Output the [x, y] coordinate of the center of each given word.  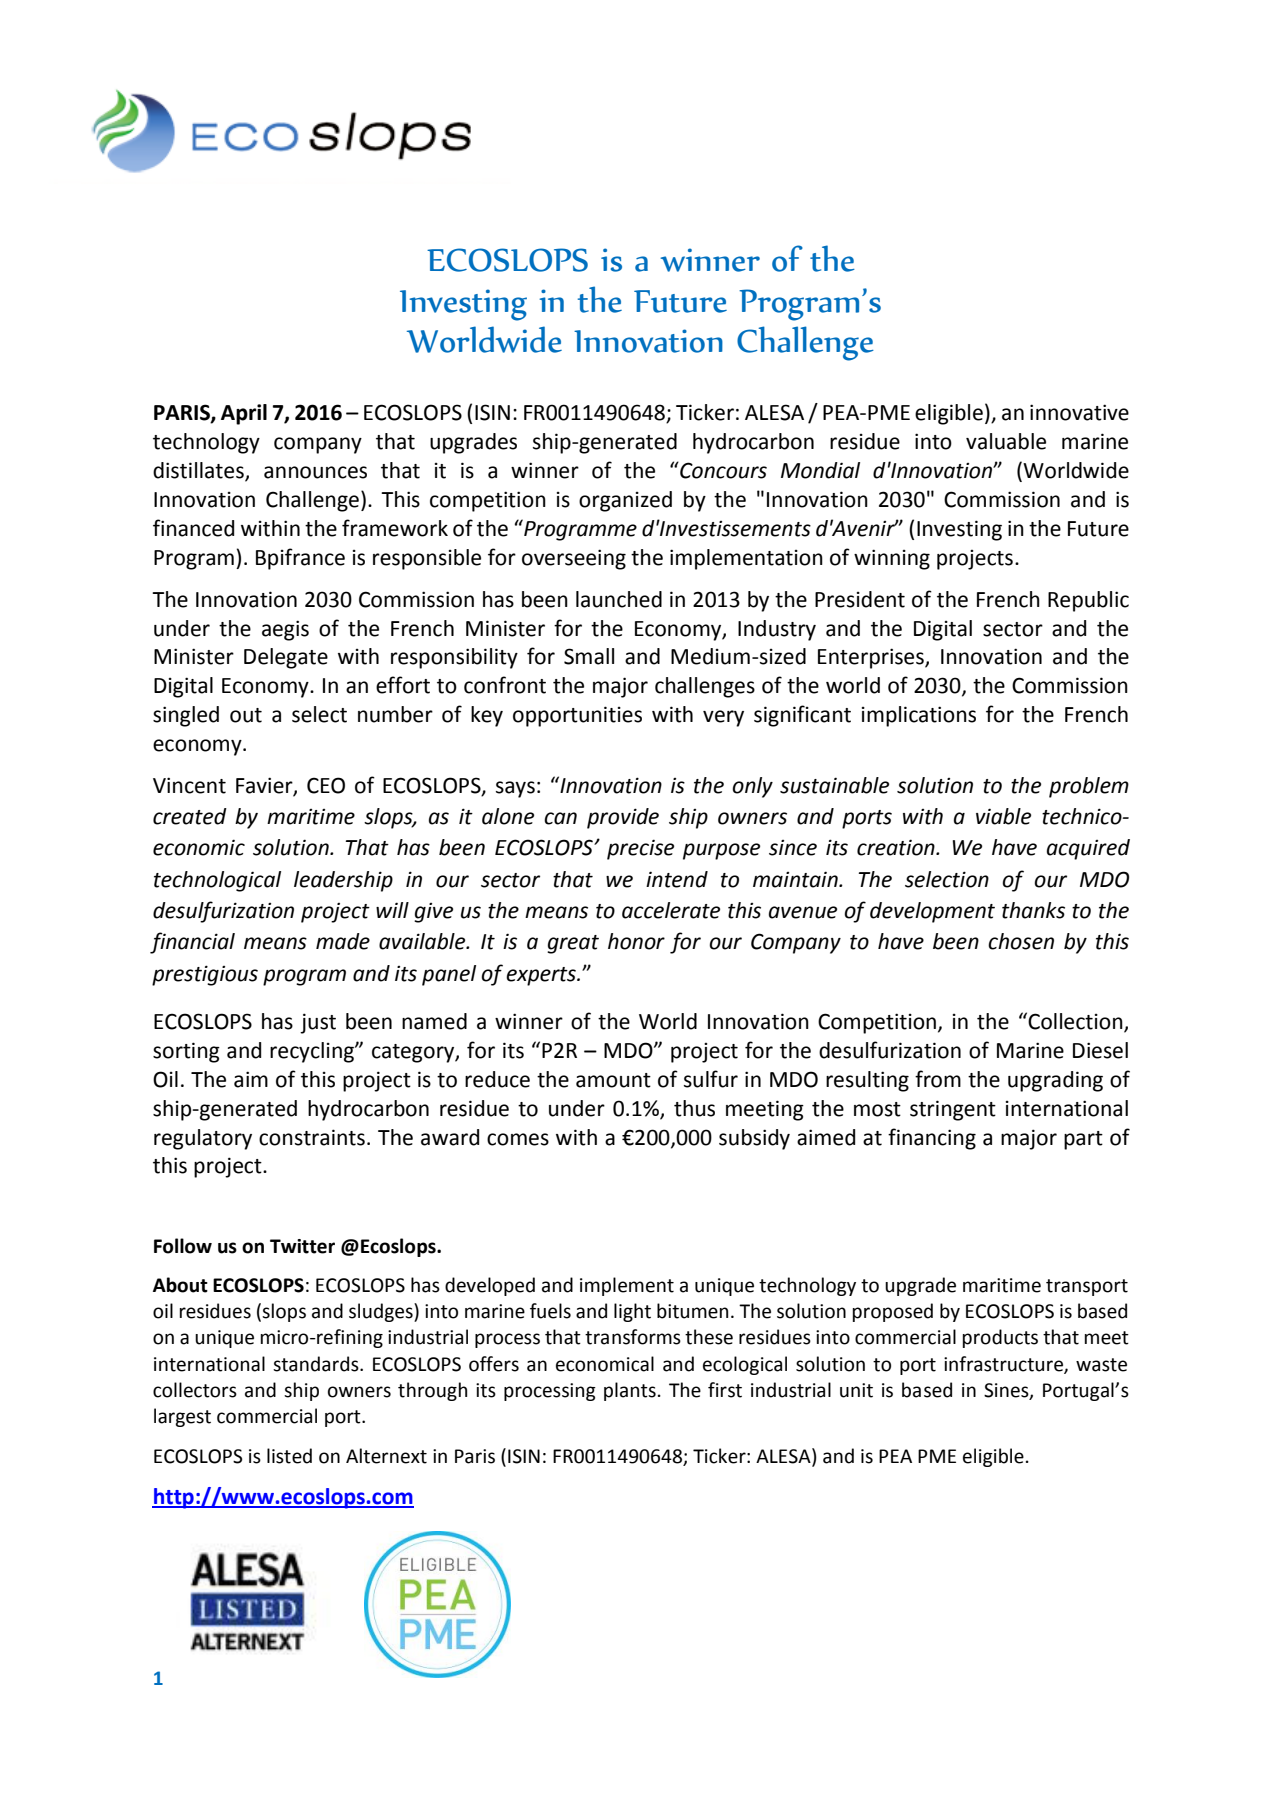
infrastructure [1004, 1364]
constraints [312, 1137]
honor [636, 941]
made [343, 941]
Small [589, 656]
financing [932, 1139]
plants [630, 1391]
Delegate [286, 658]
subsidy [754, 1139]
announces [315, 472]
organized [625, 501]
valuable [1006, 441]
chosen [1021, 941]
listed [289, 1456]
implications [919, 716]
